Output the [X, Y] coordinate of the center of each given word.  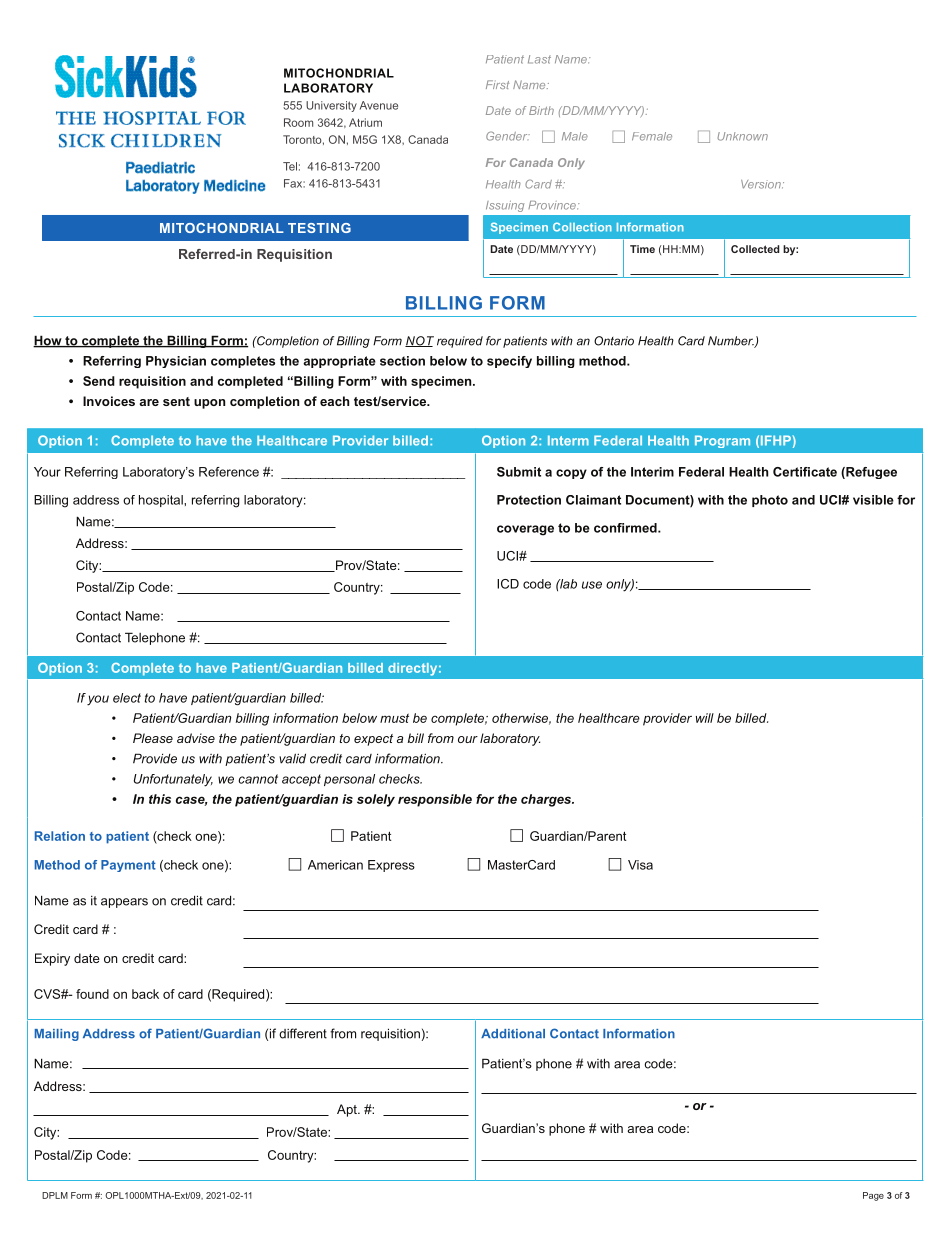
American [335, 865]
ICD [508, 584]
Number [731, 342]
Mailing [57, 1035]
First [497, 84]
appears [124, 903]
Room [298, 122]
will [705, 718]
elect [127, 698]
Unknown [742, 136]
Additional [513, 1034]
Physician [176, 362]
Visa [640, 865]
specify [509, 362]
